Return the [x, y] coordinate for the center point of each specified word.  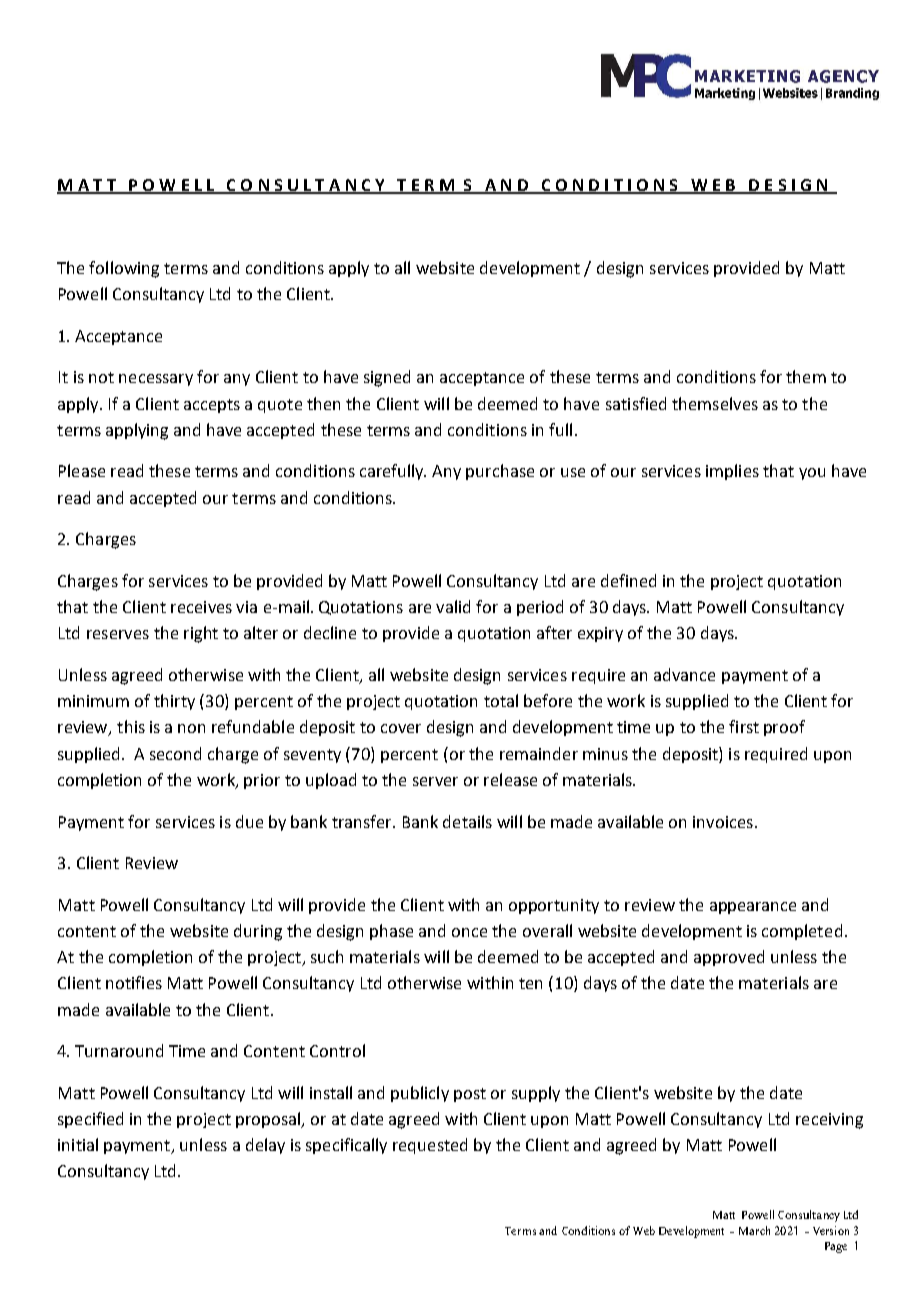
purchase [500, 472]
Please [82, 470]
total [501, 700]
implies [732, 472]
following [124, 269]
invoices [723, 822]
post [470, 1095]
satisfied [636, 403]
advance [684, 674]
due [249, 821]
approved [729, 958]
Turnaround [119, 1050]
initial [78, 1144]
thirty [174, 702]
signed [387, 378]
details [467, 821]
